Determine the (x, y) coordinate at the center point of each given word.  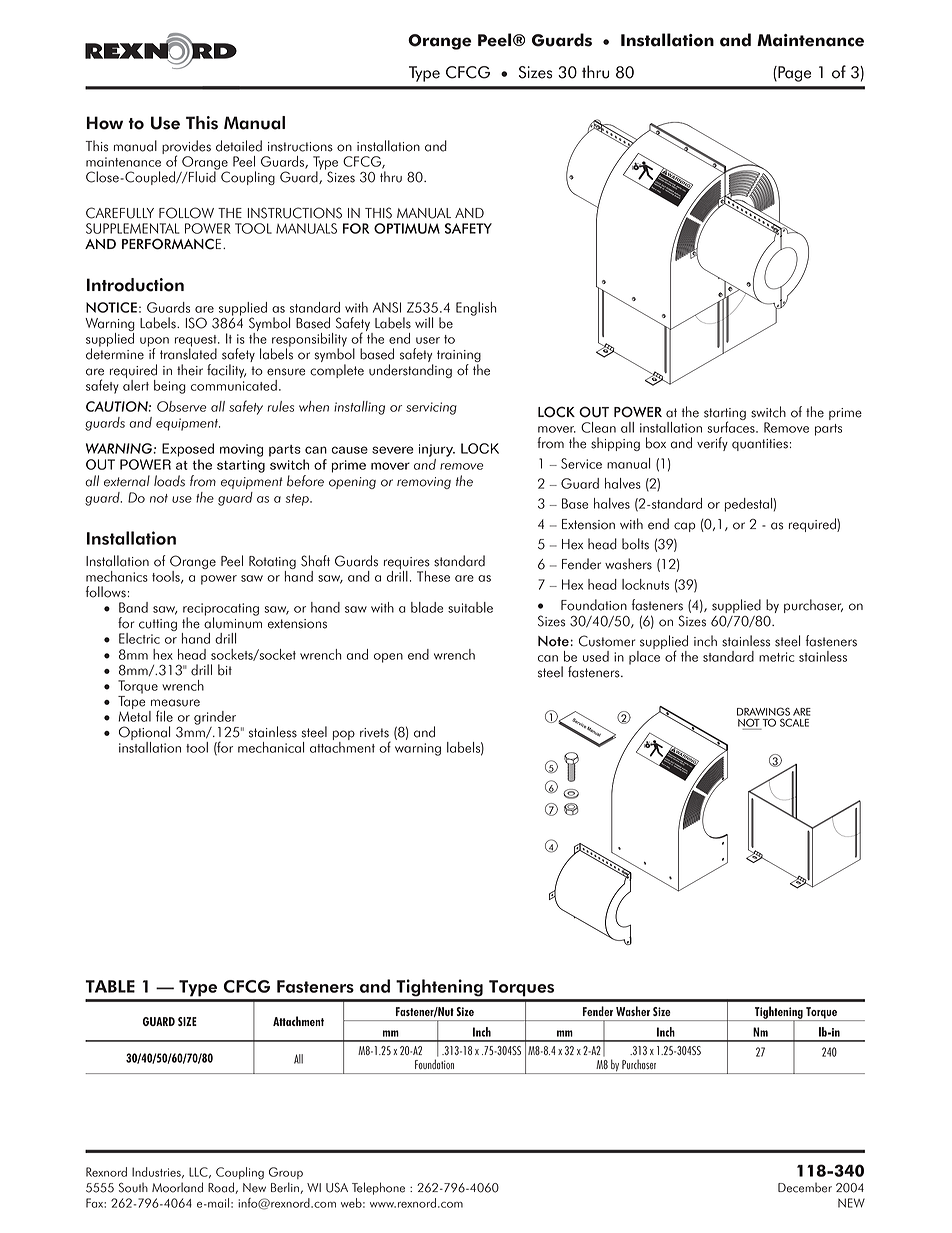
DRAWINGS (763, 711)
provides (186, 148)
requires (407, 563)
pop (344, 736)
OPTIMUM (407, 228)
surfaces (732, 426)
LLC (199, 1172)
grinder (215, 718)
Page (793, 74)
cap (684, 527)
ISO (196, 323)
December (805, 1188)
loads (169, 481)
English (476, 309)
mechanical (271, 747)
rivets (374, 733)
